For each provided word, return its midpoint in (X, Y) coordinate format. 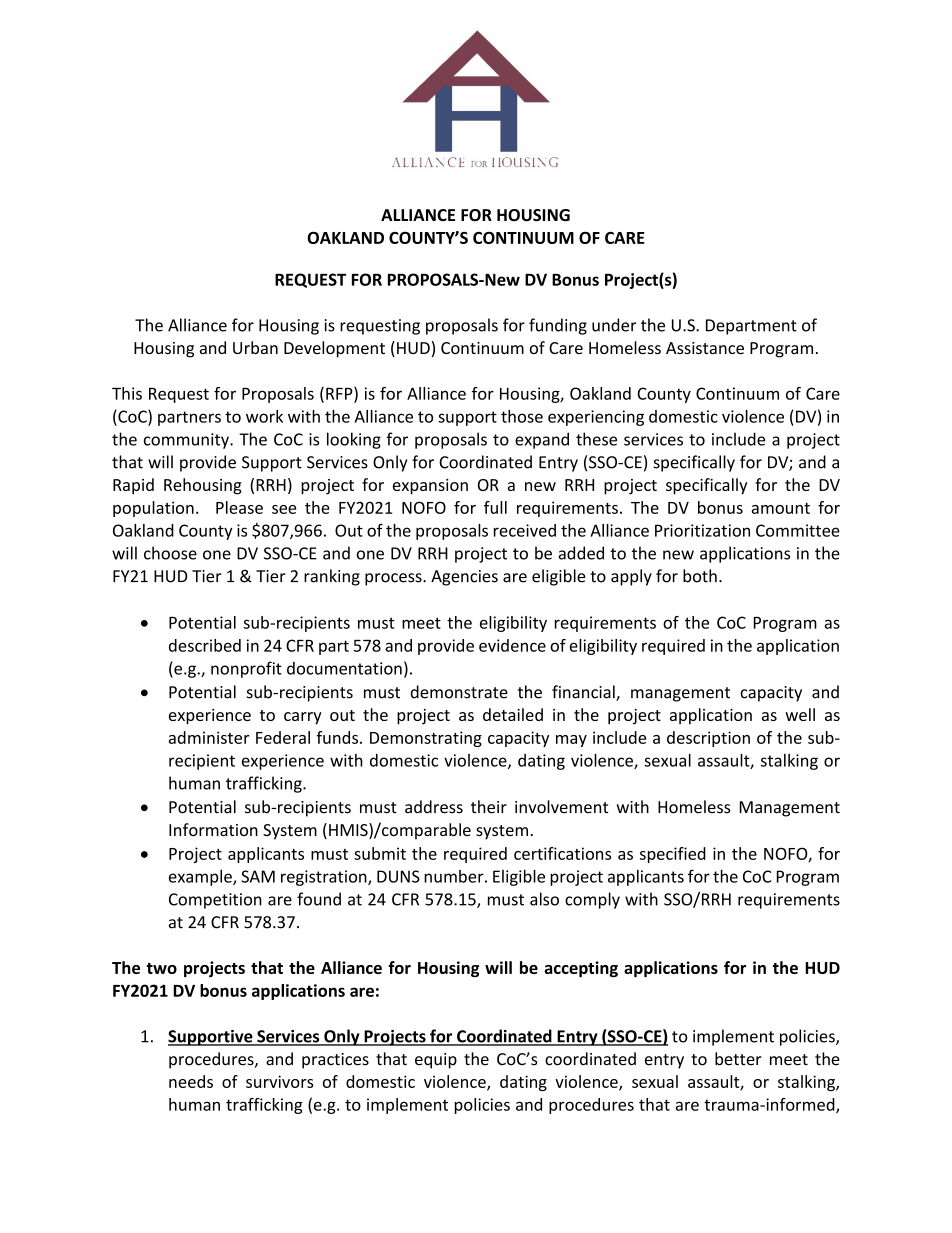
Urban (255, 347)
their (489, 807)
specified (673, 855)
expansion (430, 487)
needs (191, 1081)
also (544, 899)
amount (780, 508)
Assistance (705, 348)
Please (239, 507)
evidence (512, 645)
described (205, 645)
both (700, 576)
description (708, 739)
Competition (215, 901)
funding (558, 326)
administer (209, 737)
